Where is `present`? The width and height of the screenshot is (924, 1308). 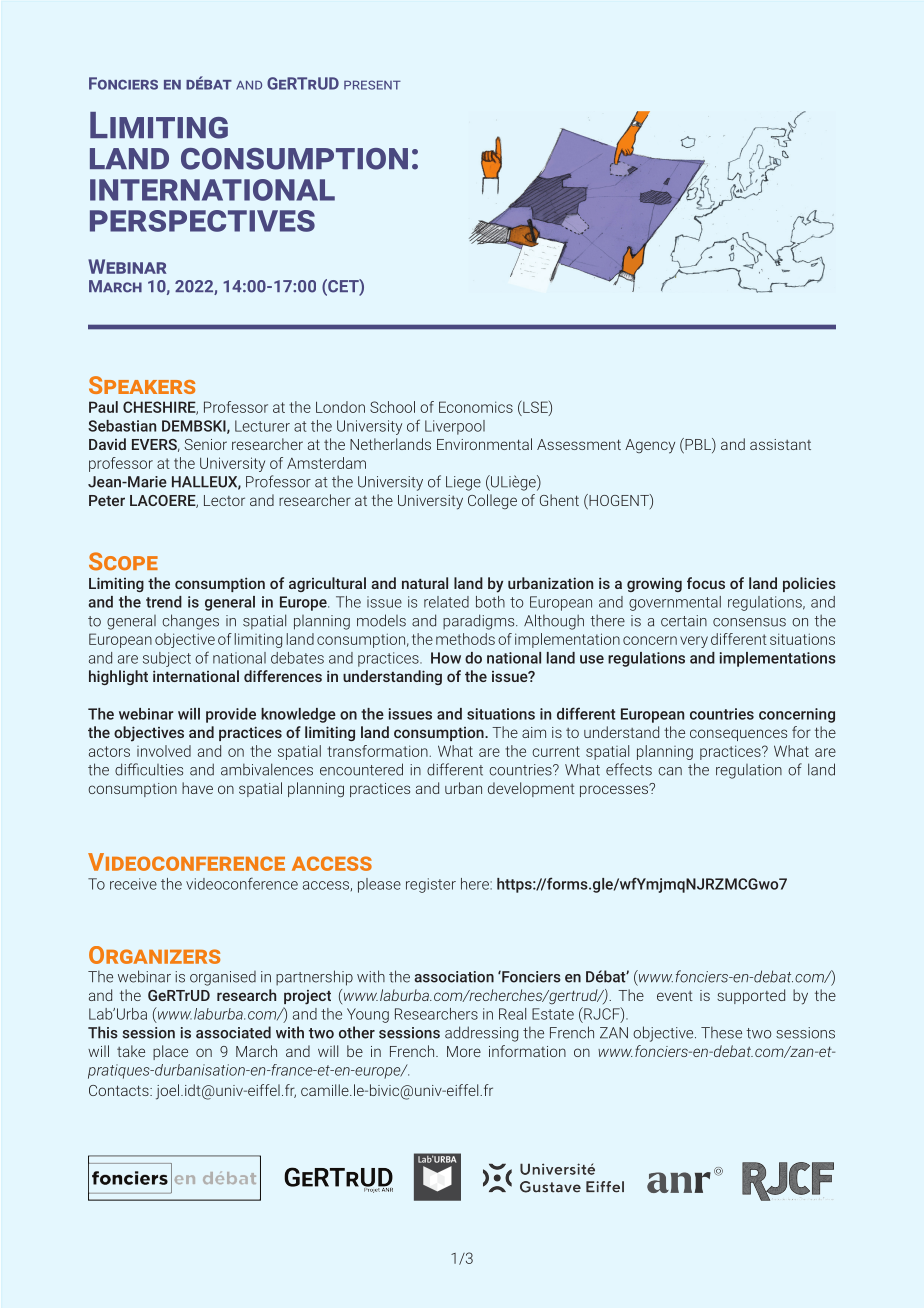
present is located at coordinates (372, 85).
